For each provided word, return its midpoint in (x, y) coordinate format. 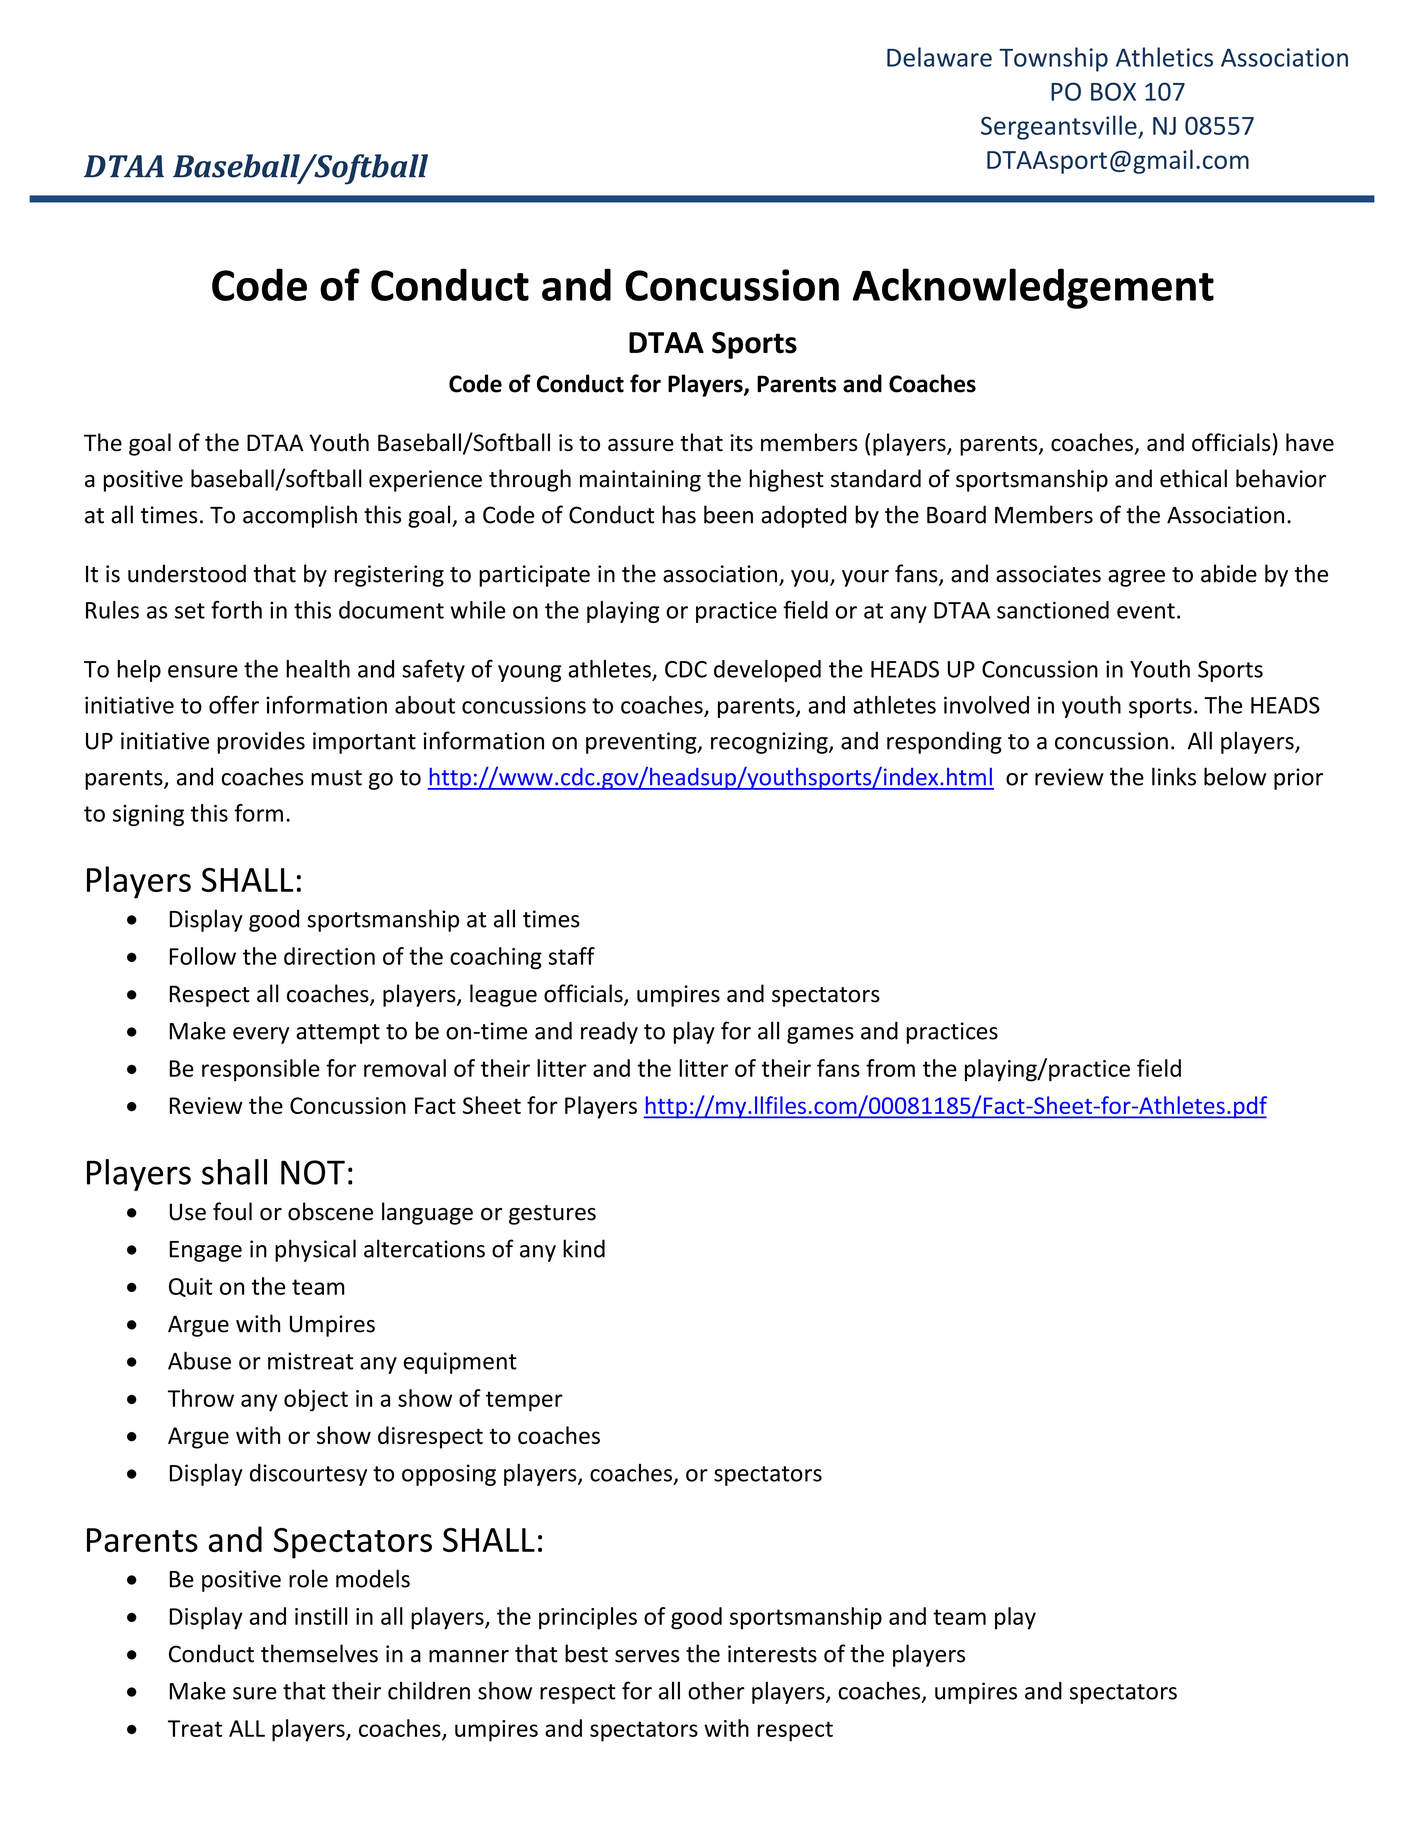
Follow (203, 956)
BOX (1113, 91)
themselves (319, 1653)
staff (572, 956)
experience (425, 481)
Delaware (939, 57)
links (1174, 776)
